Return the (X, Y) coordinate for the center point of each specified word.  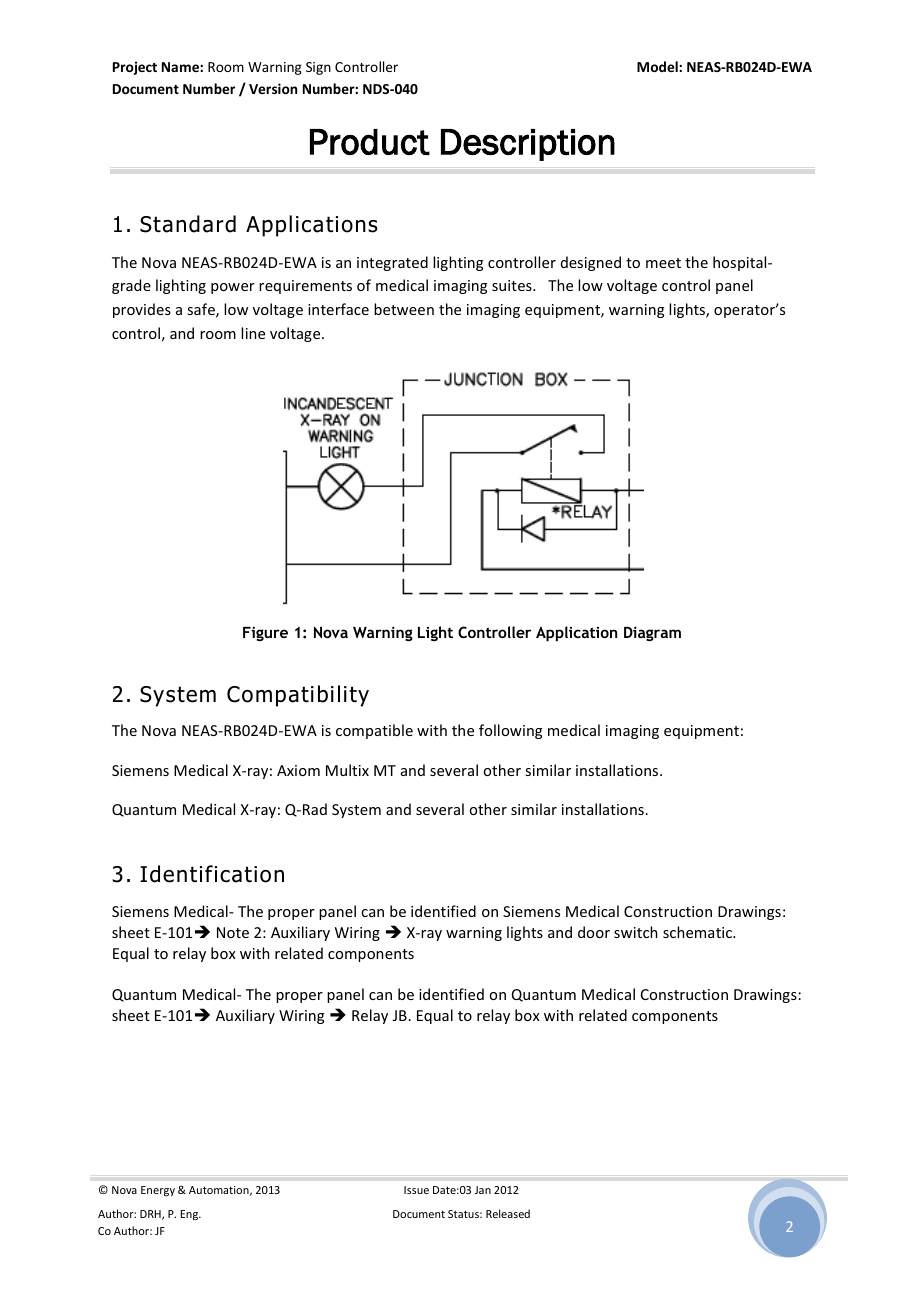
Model (658, 66)
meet (663, 263)
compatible (374, 731)
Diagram (652, 633)
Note (233, 932)
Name (181, 67)
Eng (190, 1215)
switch (635, 932)
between (404, 309)
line (253, 333)
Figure (265, 633)
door (594, 932)
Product (370, 142)
